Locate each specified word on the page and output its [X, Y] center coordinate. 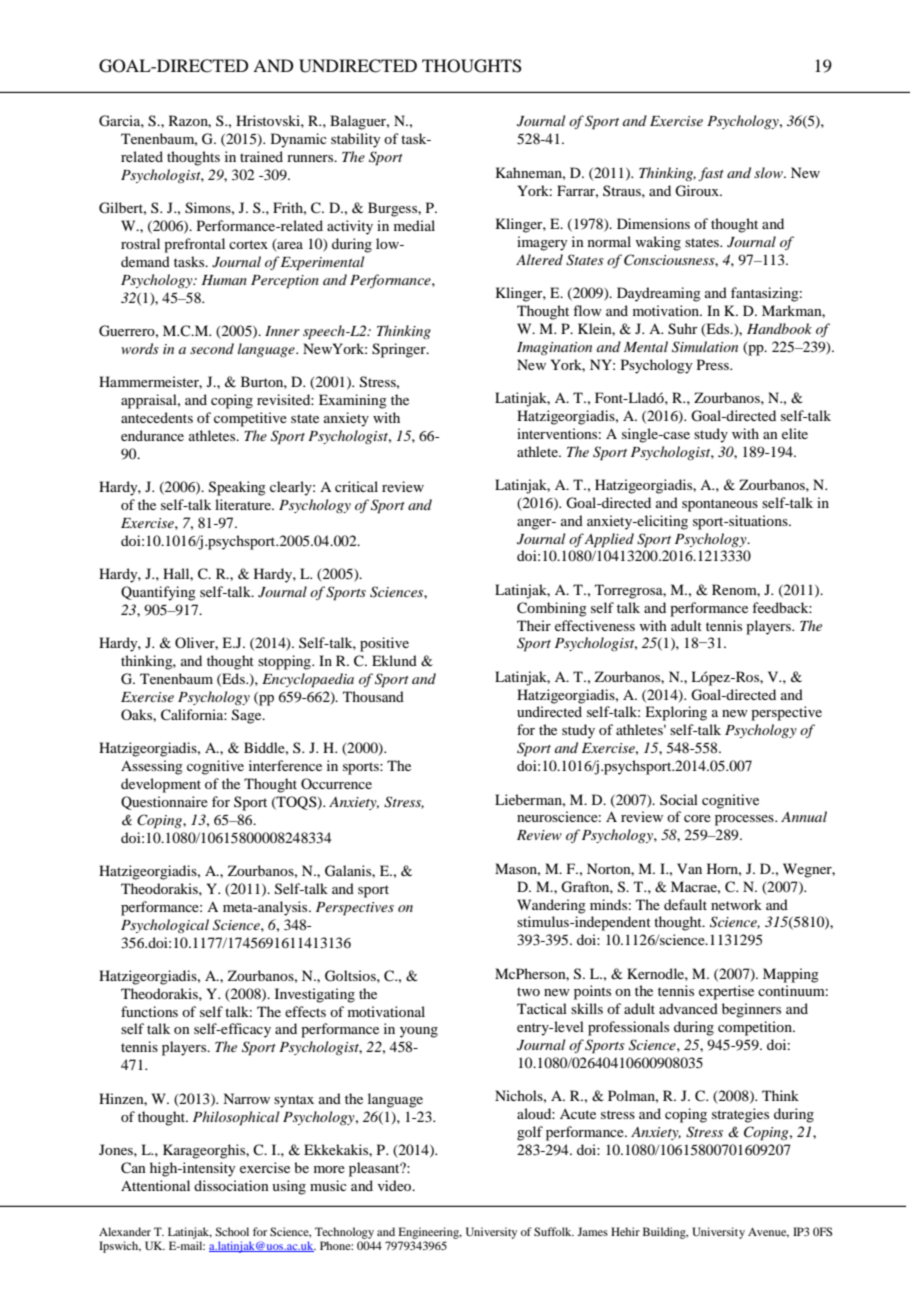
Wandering [551, 906]
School [232, 1231]
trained [261, 156]
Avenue [768, 1233]
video [396, 1185]
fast [711, 174]
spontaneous [720, 505]
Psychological [165, 926]
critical [356, 486]
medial [414, 225]
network [736, 904]
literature [244, 504]
